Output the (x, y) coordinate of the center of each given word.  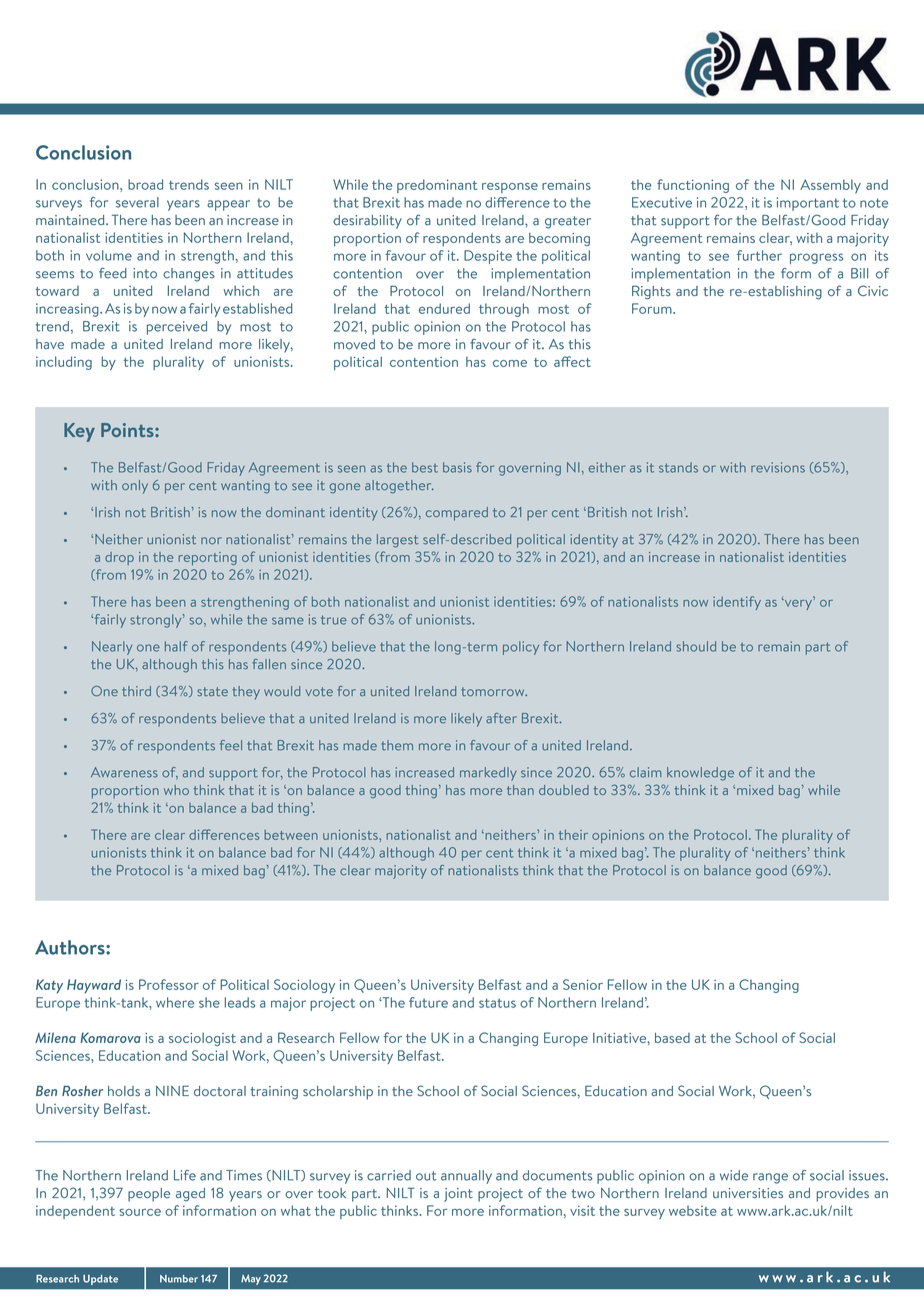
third (136, 691)
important (808, 204)
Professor (169, 984)
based (672, 1037)
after (501, 718)
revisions (778, 467)
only (135, 487)
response (510, 188)
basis (457, 467)
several (137, 202)
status (497, 1003)
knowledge (700, 774)
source (140, 1212)
